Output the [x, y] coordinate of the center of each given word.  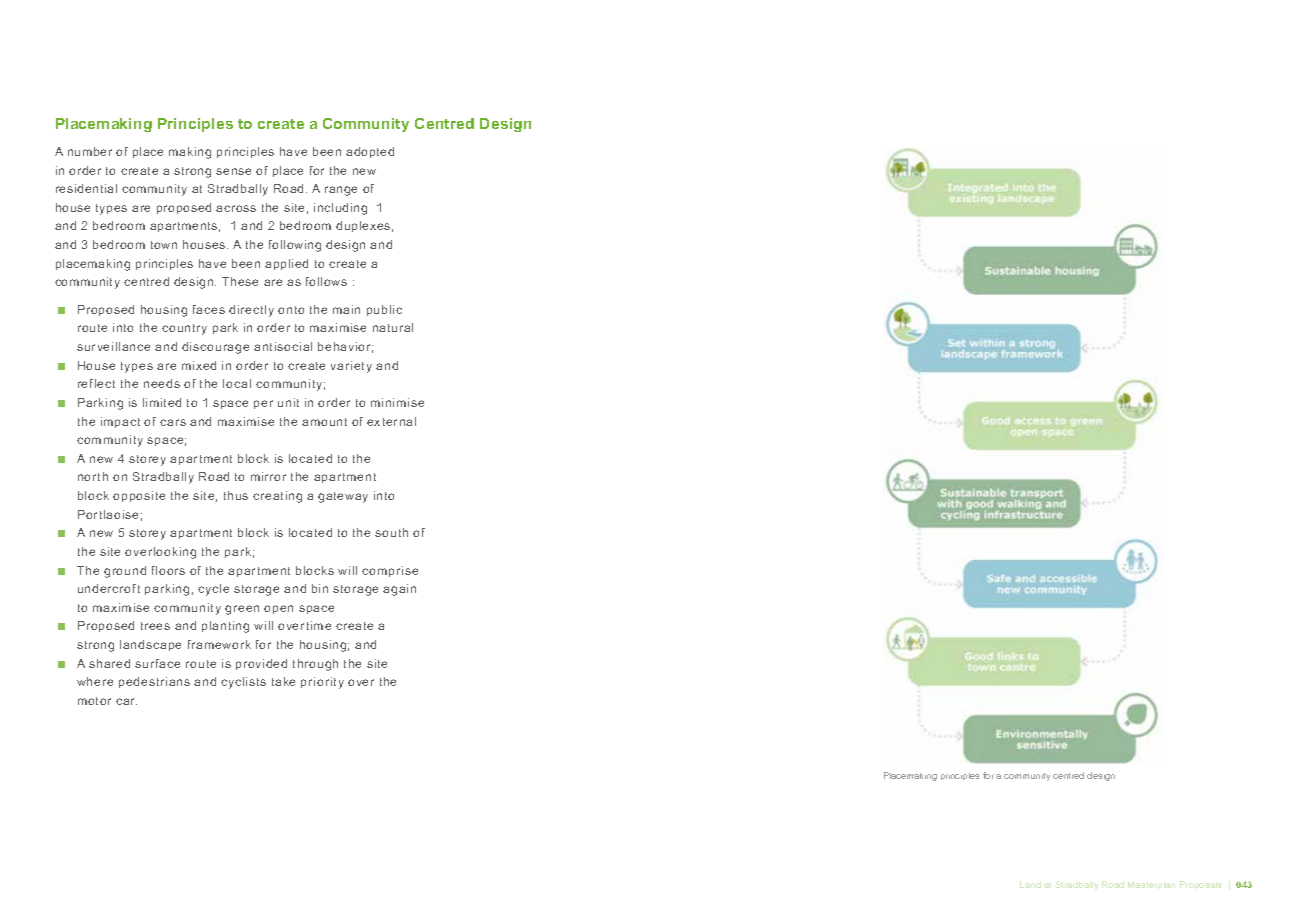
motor [94, 701]
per [263, 404]
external [391, 421]
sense [233, 171]
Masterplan [1151, 885]
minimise [397, 402]
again [399, 590]
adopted [370, 152]
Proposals [1200, 885]
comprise [390, 571]
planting [225, 627]
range [341, 191]
